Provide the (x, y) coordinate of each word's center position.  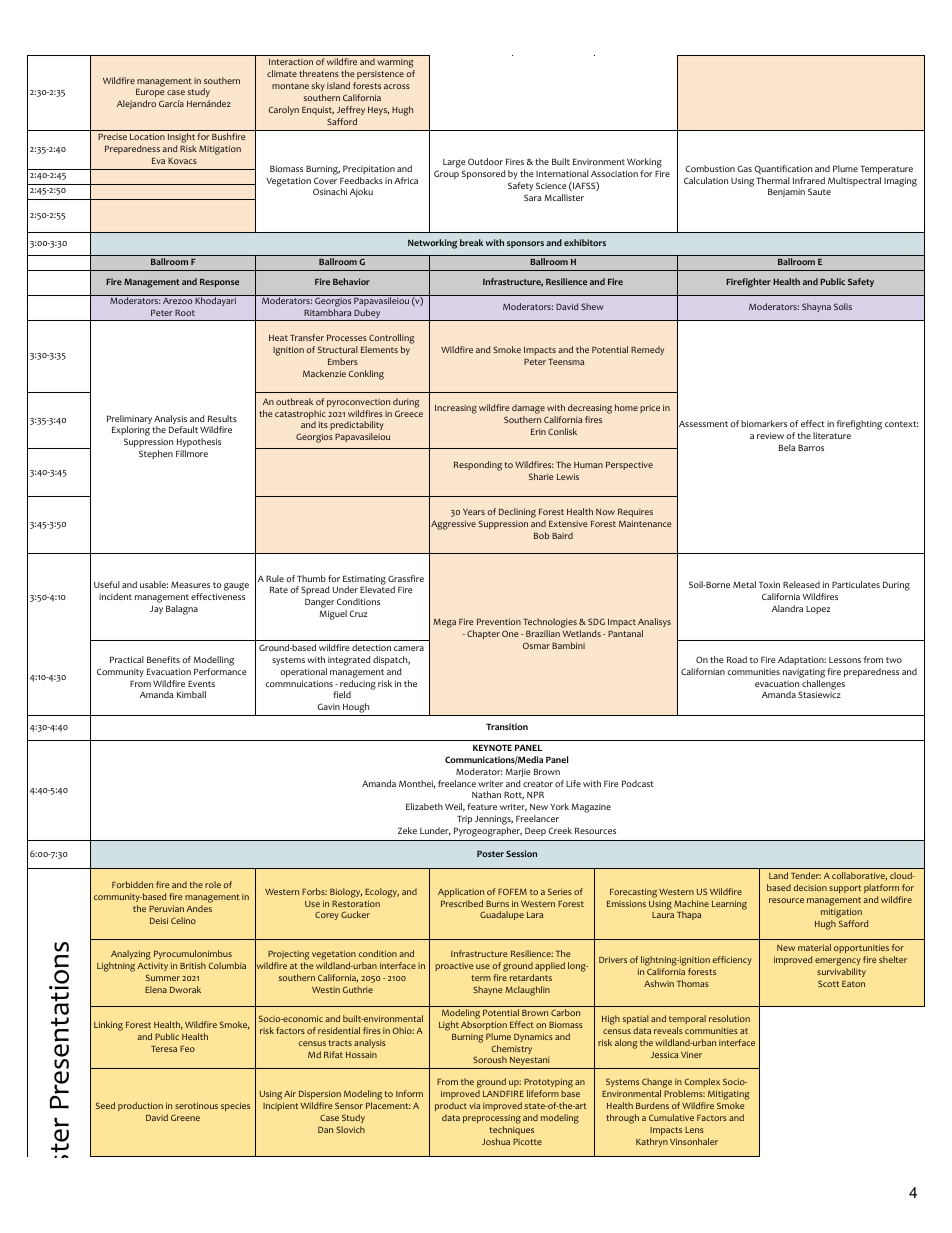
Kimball (191, 694)
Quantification (783, 169)
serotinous (196, 1105)
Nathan (486, 794)
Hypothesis (199, 442)
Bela (787, 447)
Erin (538, 431)
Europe (150, 95)
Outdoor (485, 161)
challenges (822, 686)
